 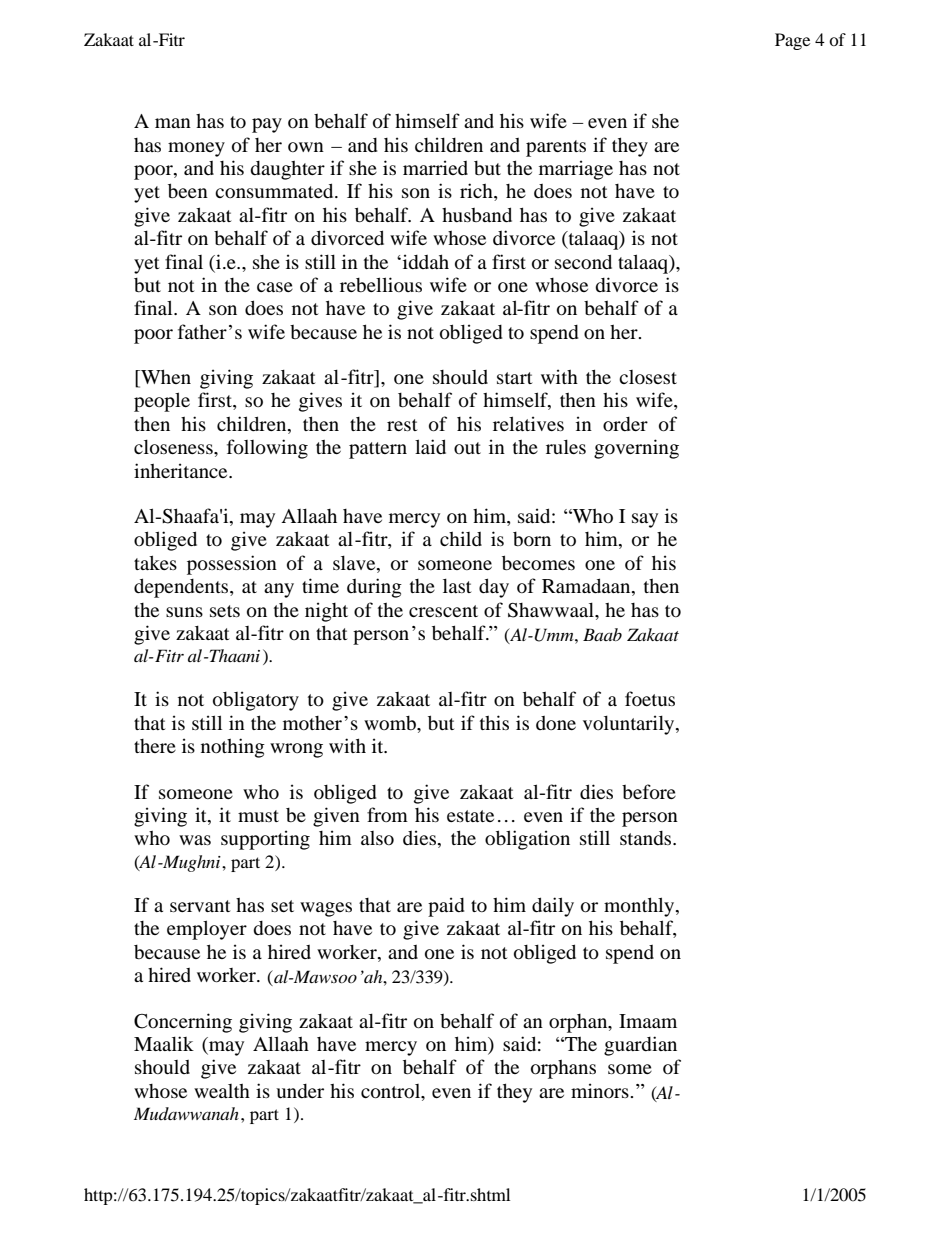 What do you see at coordinates (435, 167) in the image?
I see `married` at bounding box center [435, 167].
